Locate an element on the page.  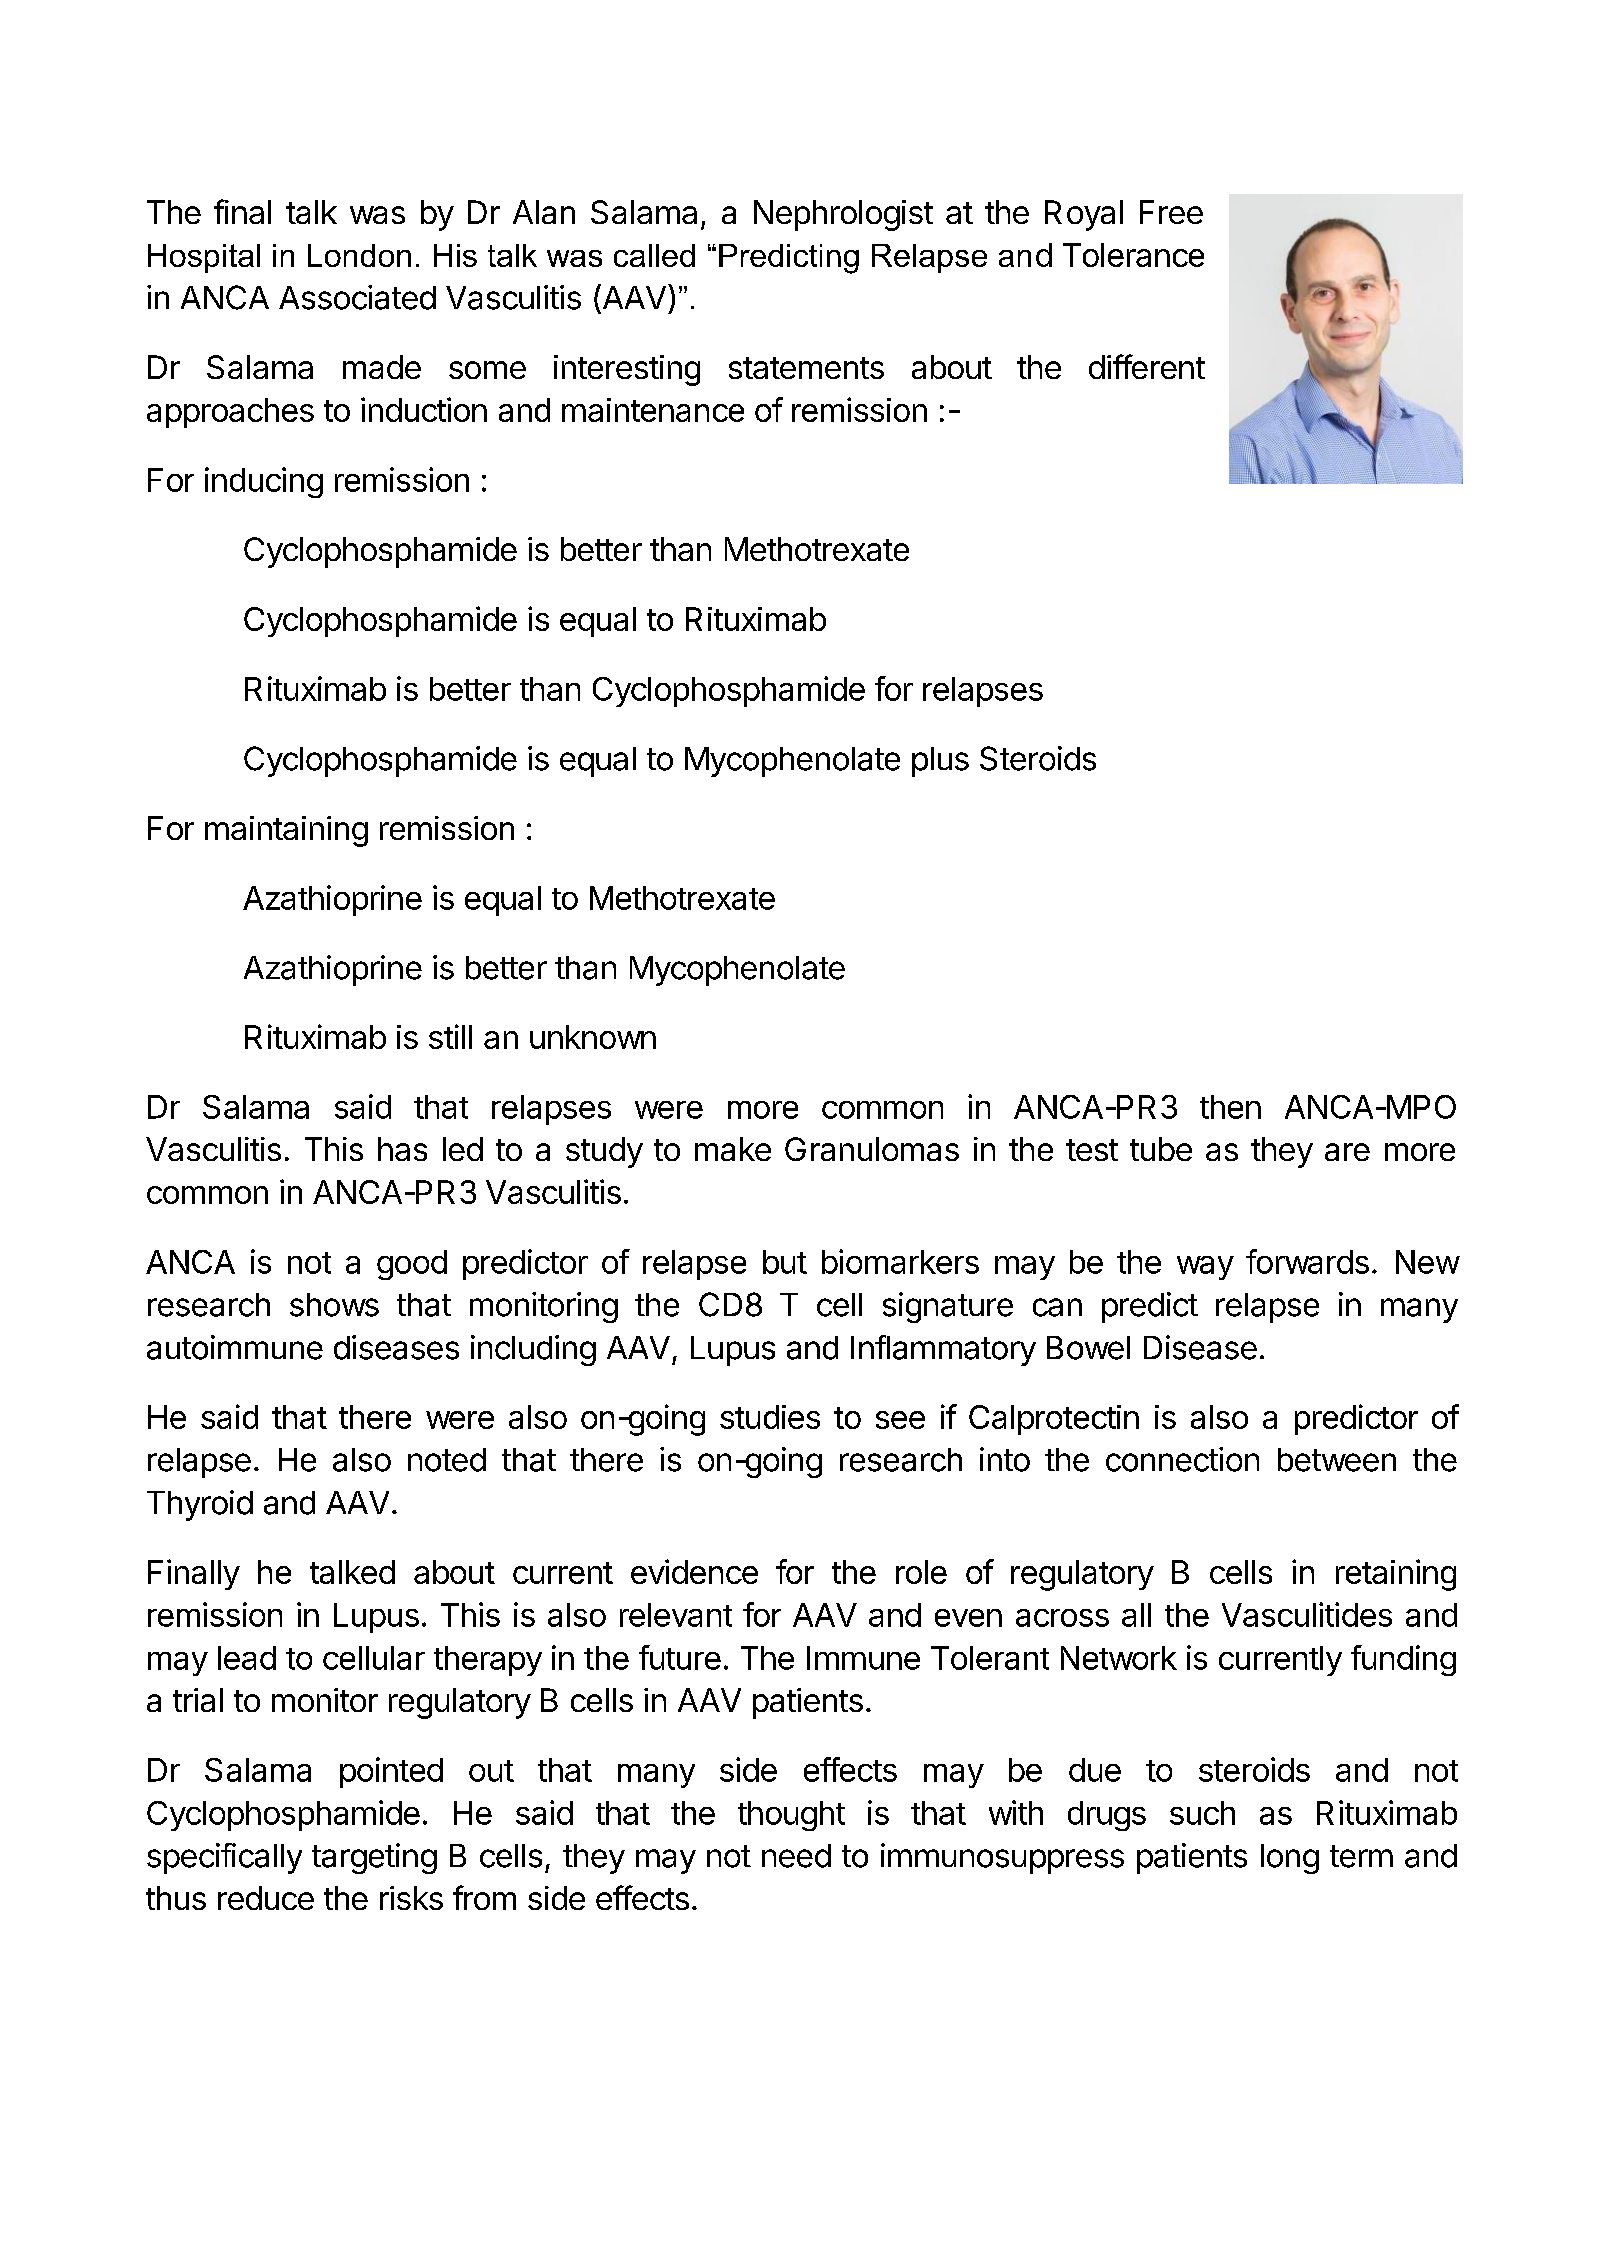
targeting is located at coordinates (374, 1858).
